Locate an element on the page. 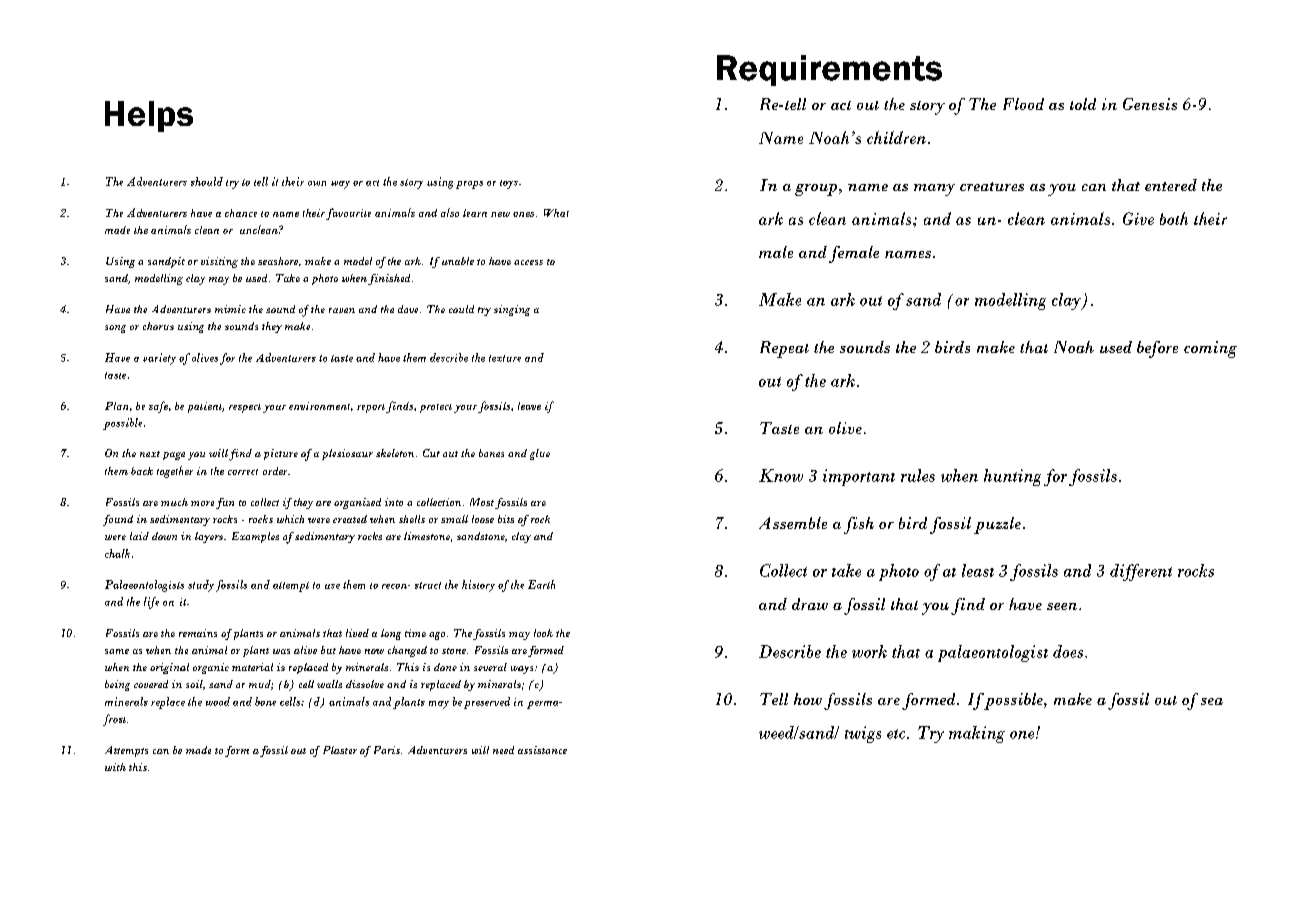 Image resolution: width=1308 pixels, height=924 pixels. Assemble is located at coordinates (793, 523).
